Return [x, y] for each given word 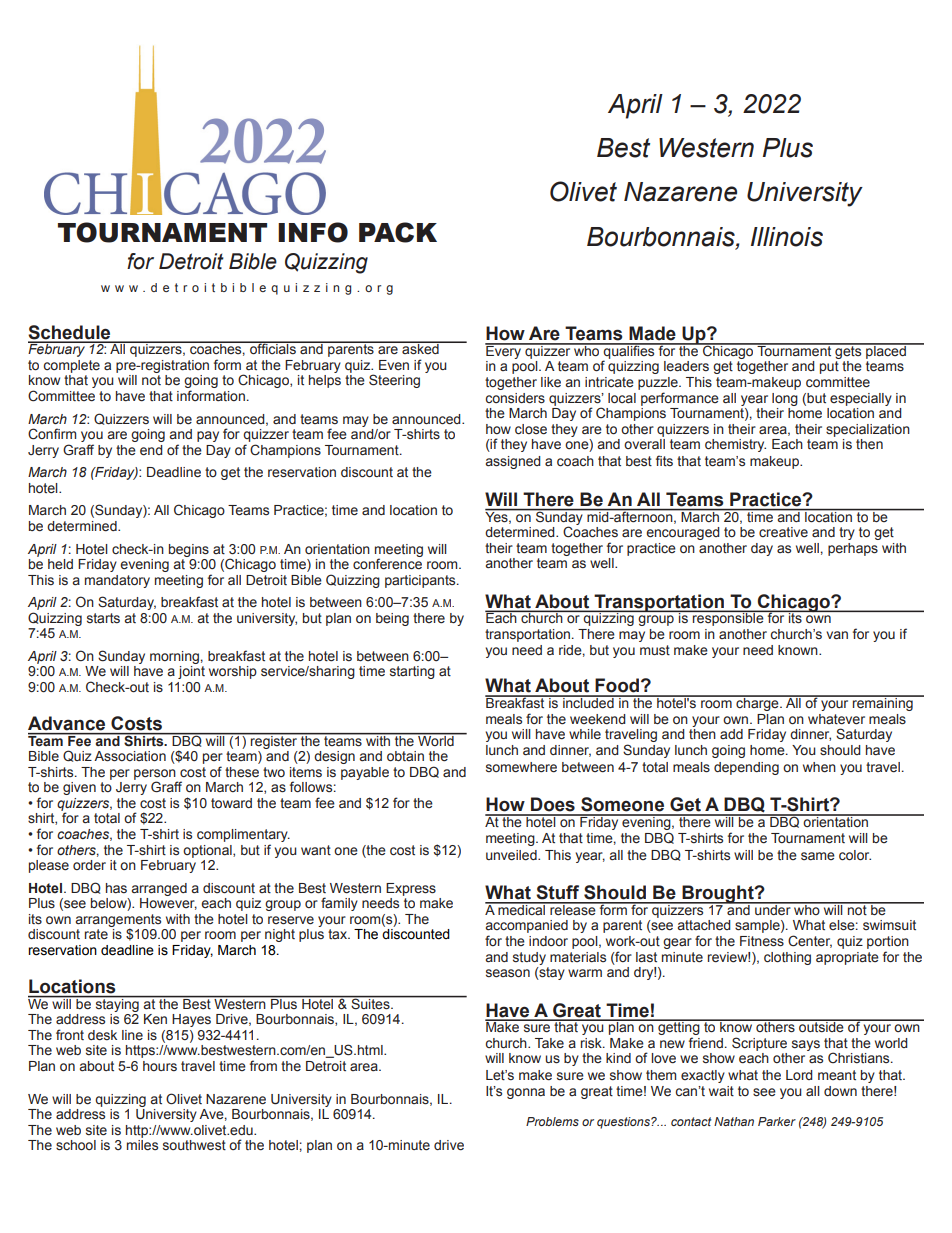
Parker [777, 1121]
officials [273, 347]
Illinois [787, 237]
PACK [398, 232]
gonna [526, 1093]
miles [142, 1145]
